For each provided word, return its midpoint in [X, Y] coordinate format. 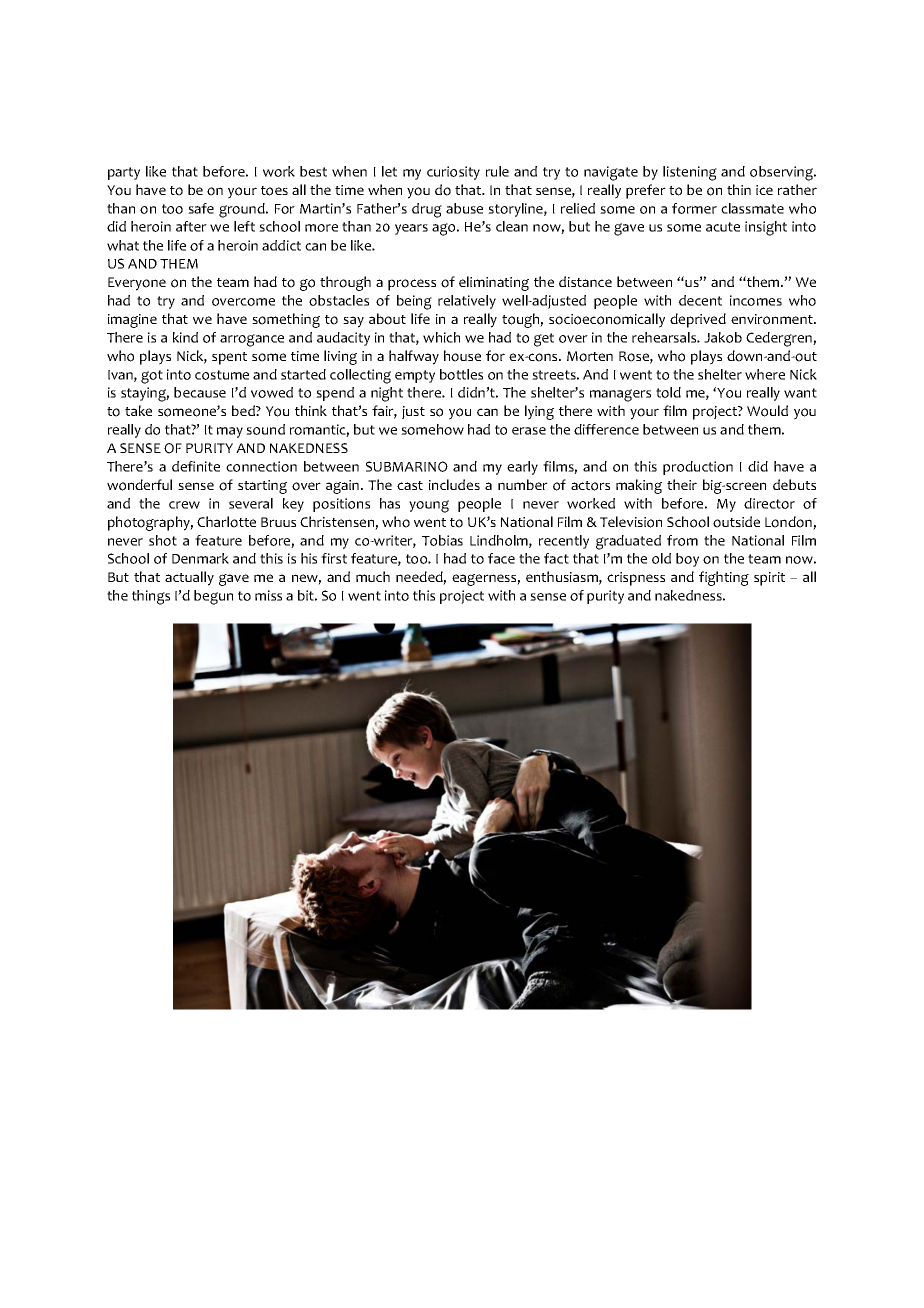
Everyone [137, 284]
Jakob [723, 337]
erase [529, 431]
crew [184, 505]
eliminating [494, 283]
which [441, 337]
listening [690, 173]
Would [767, 411]
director [769, 503]
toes [274, 191]
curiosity [453, 173]
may [230, 432]
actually [189, 578]
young [429, 506]
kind [185, 337]
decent [700, 300]
